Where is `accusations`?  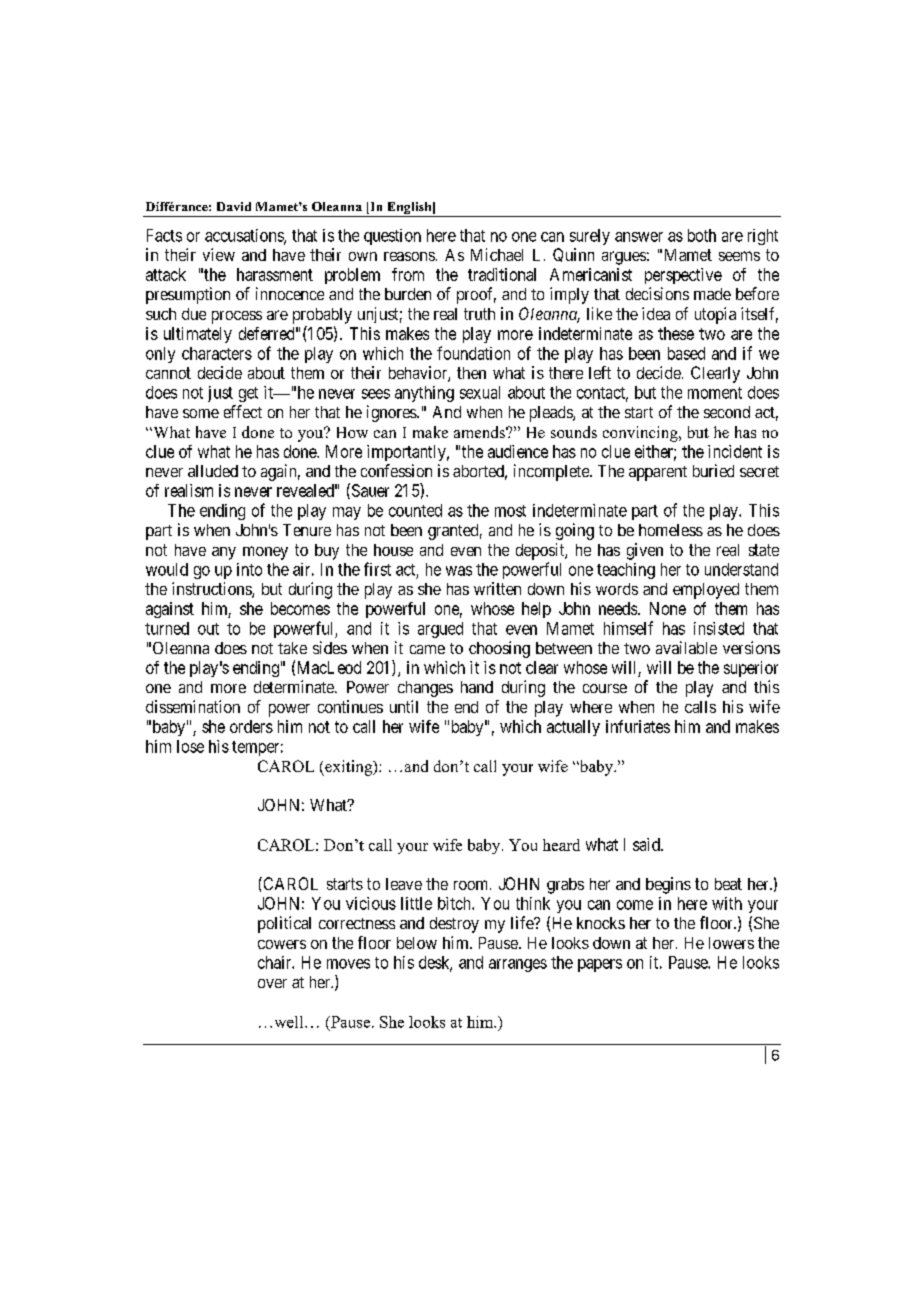 accusations is located at coordinates (245, 236).
